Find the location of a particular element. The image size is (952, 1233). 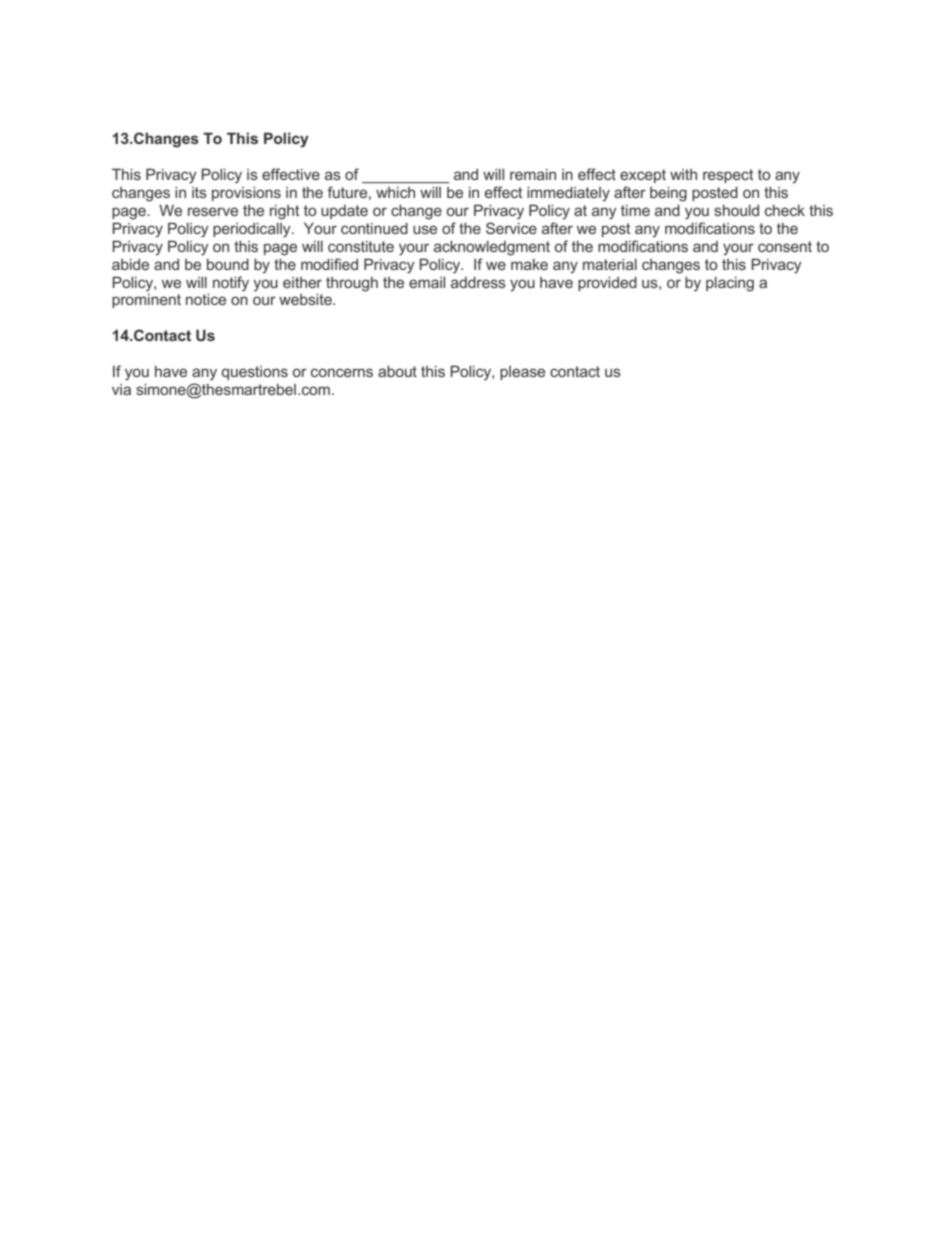

prominent is located at coordinates (146, 301).
